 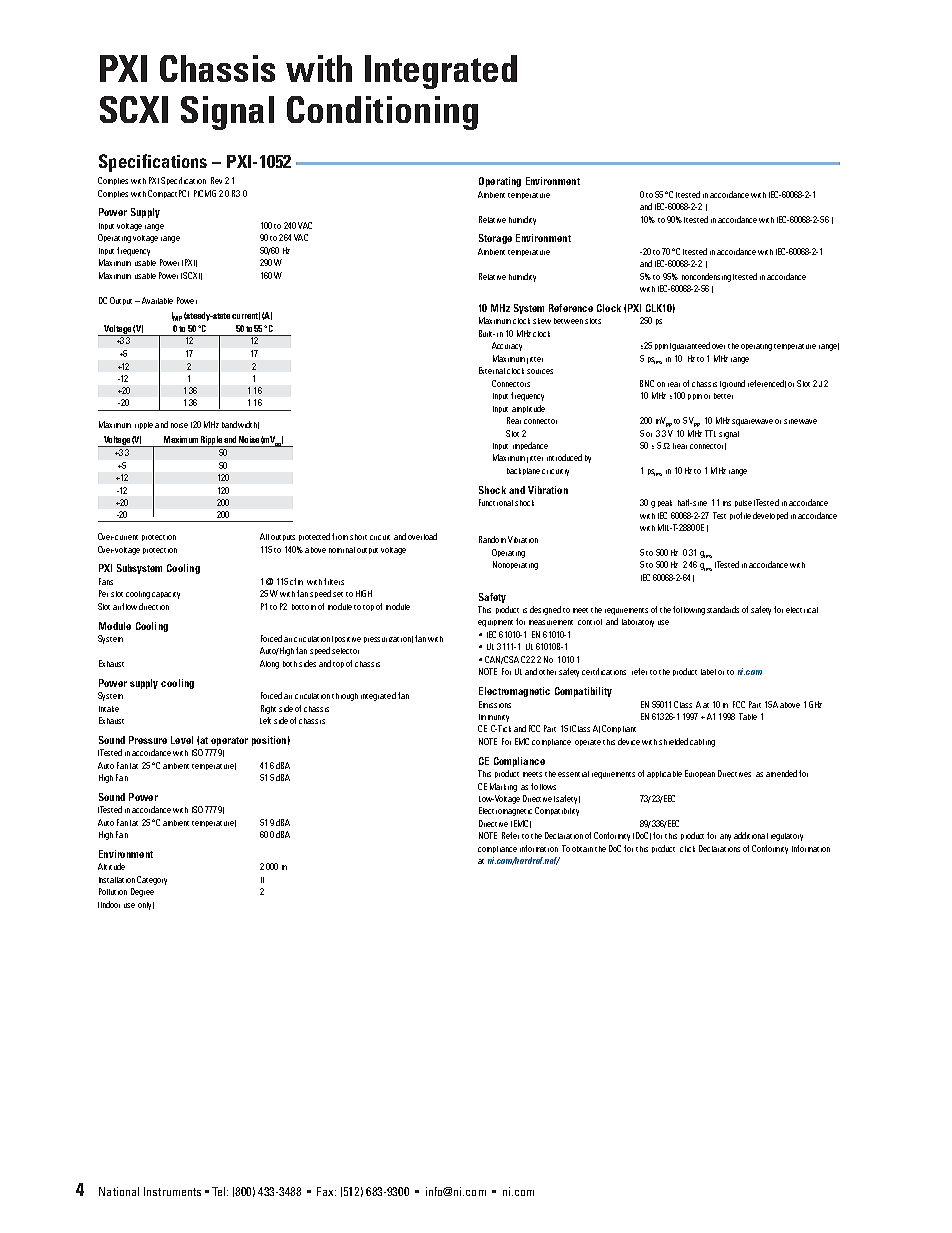 What do you see at coordinates (495, 623) in the image?
I see `equipment` at bounding box center [495, 623].
